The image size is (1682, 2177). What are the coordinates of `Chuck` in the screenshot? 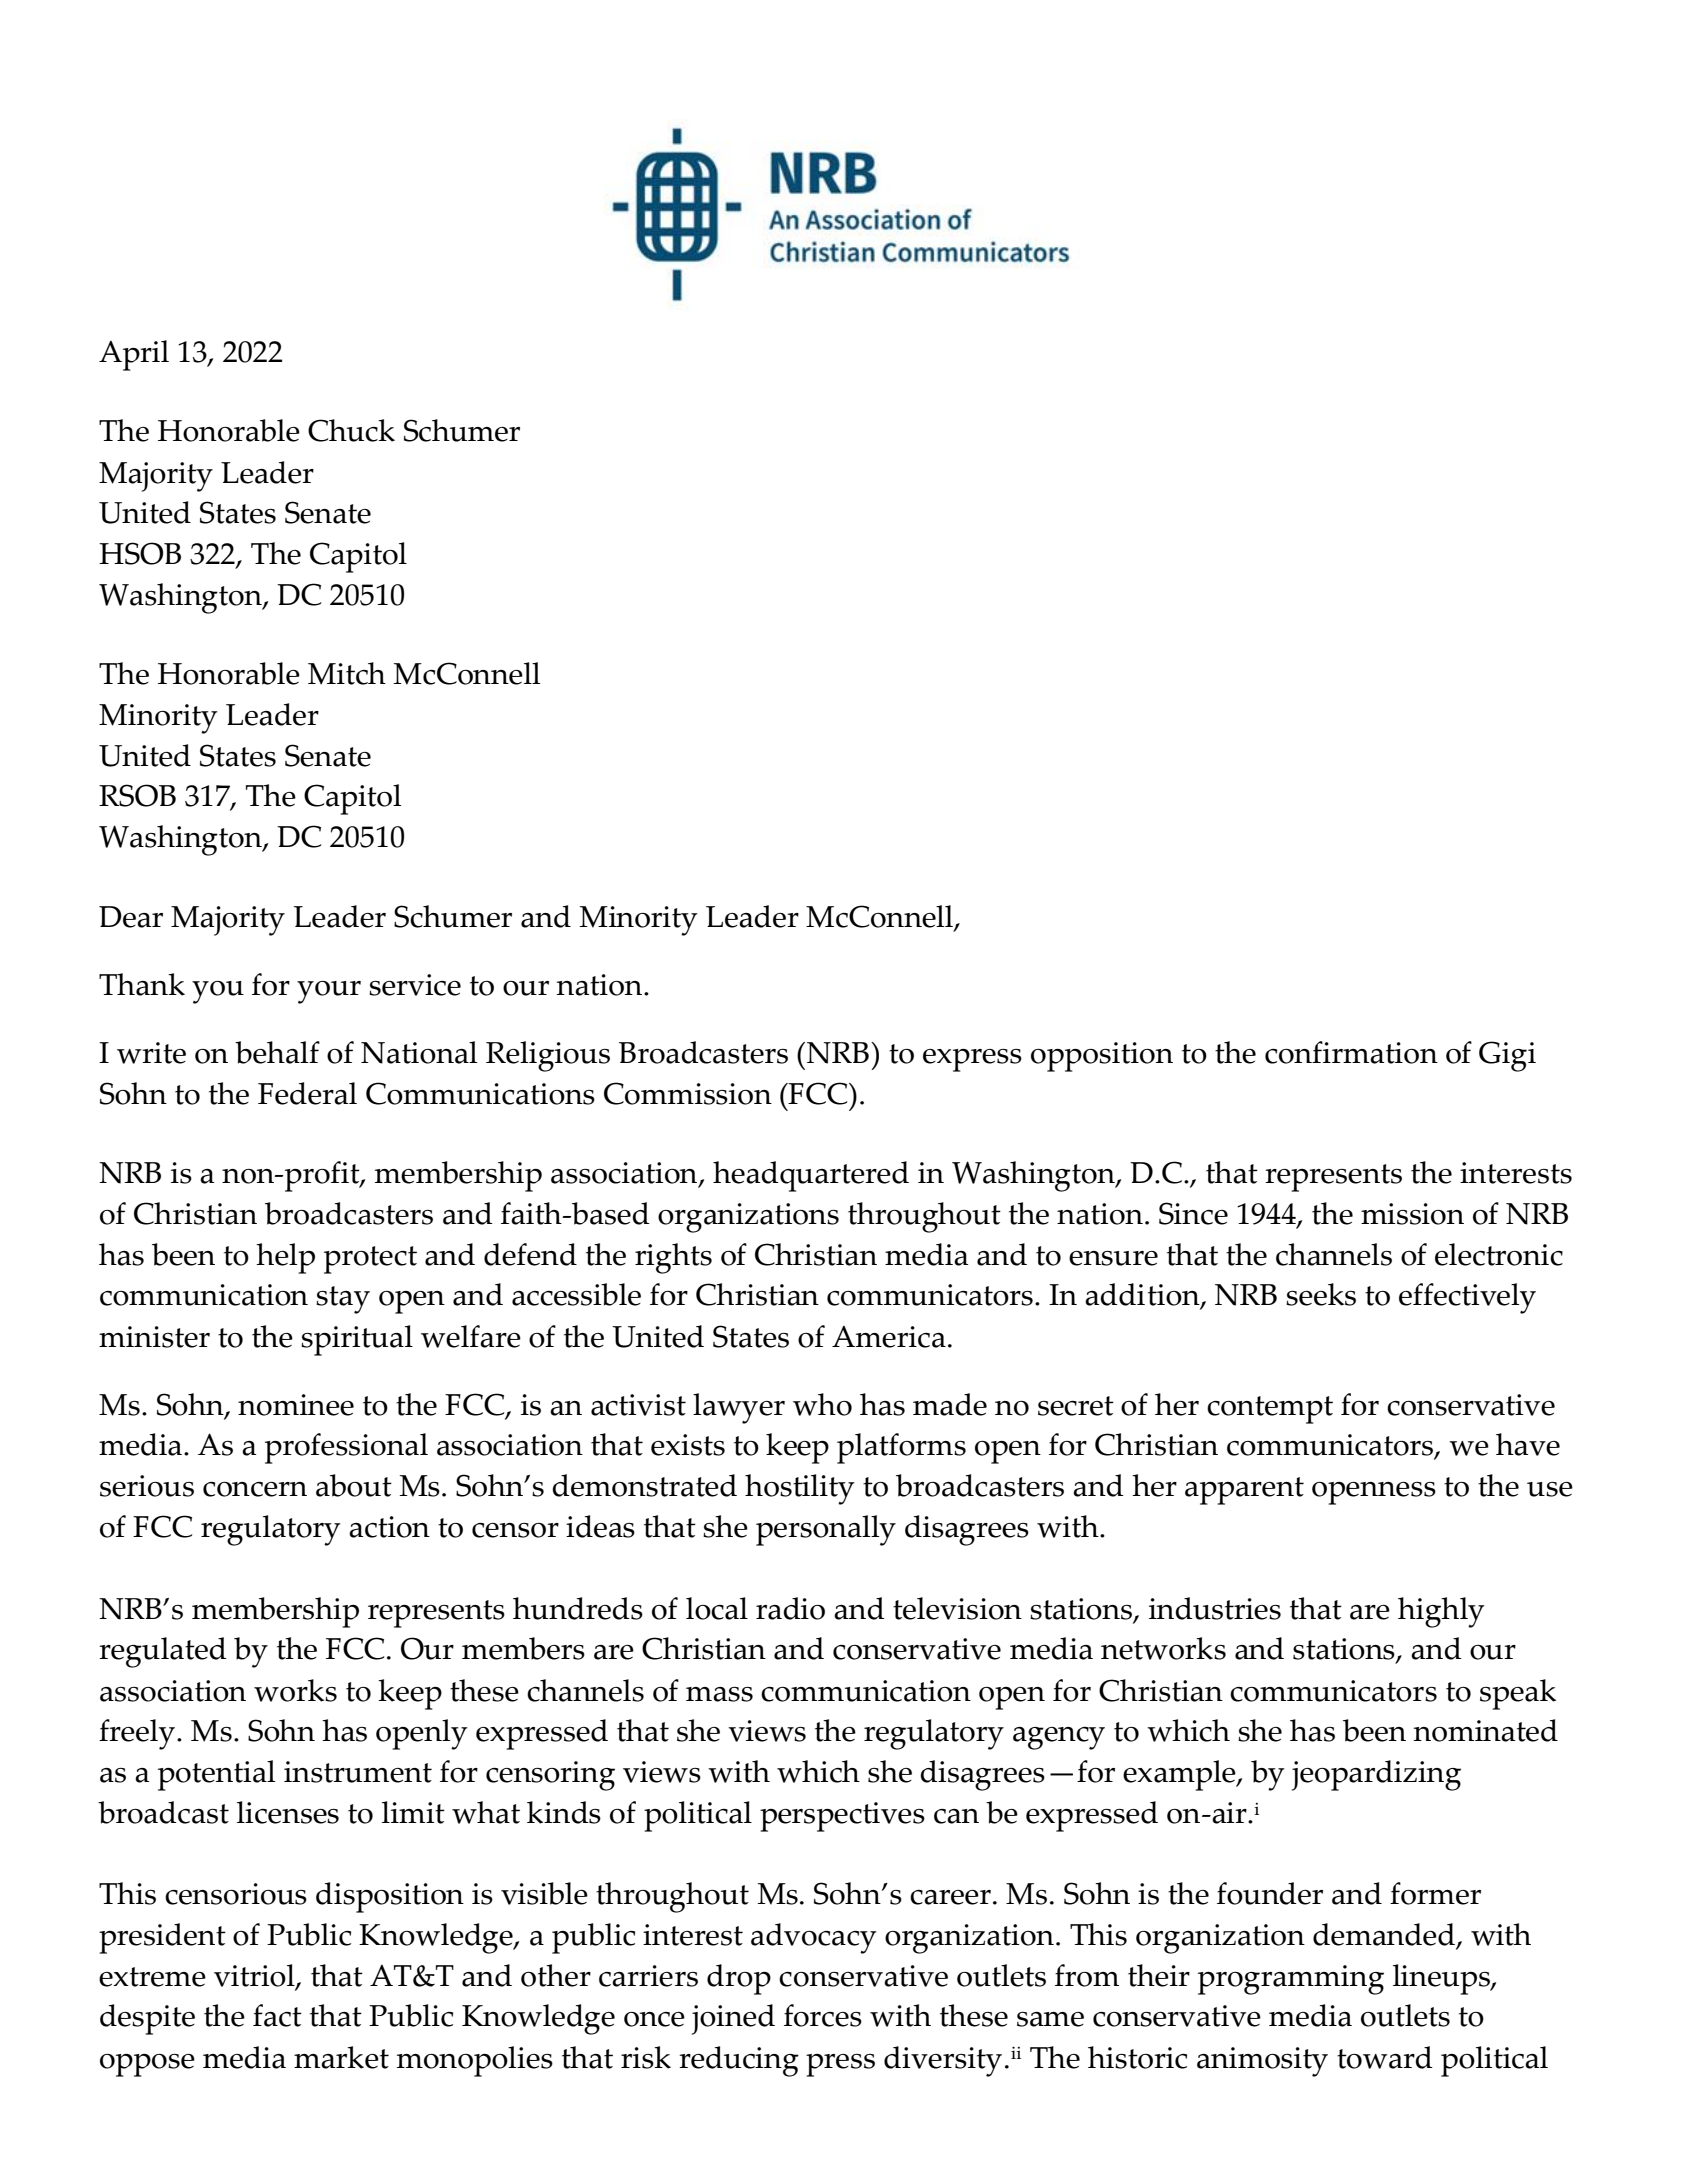 It's located at (351, 430).
